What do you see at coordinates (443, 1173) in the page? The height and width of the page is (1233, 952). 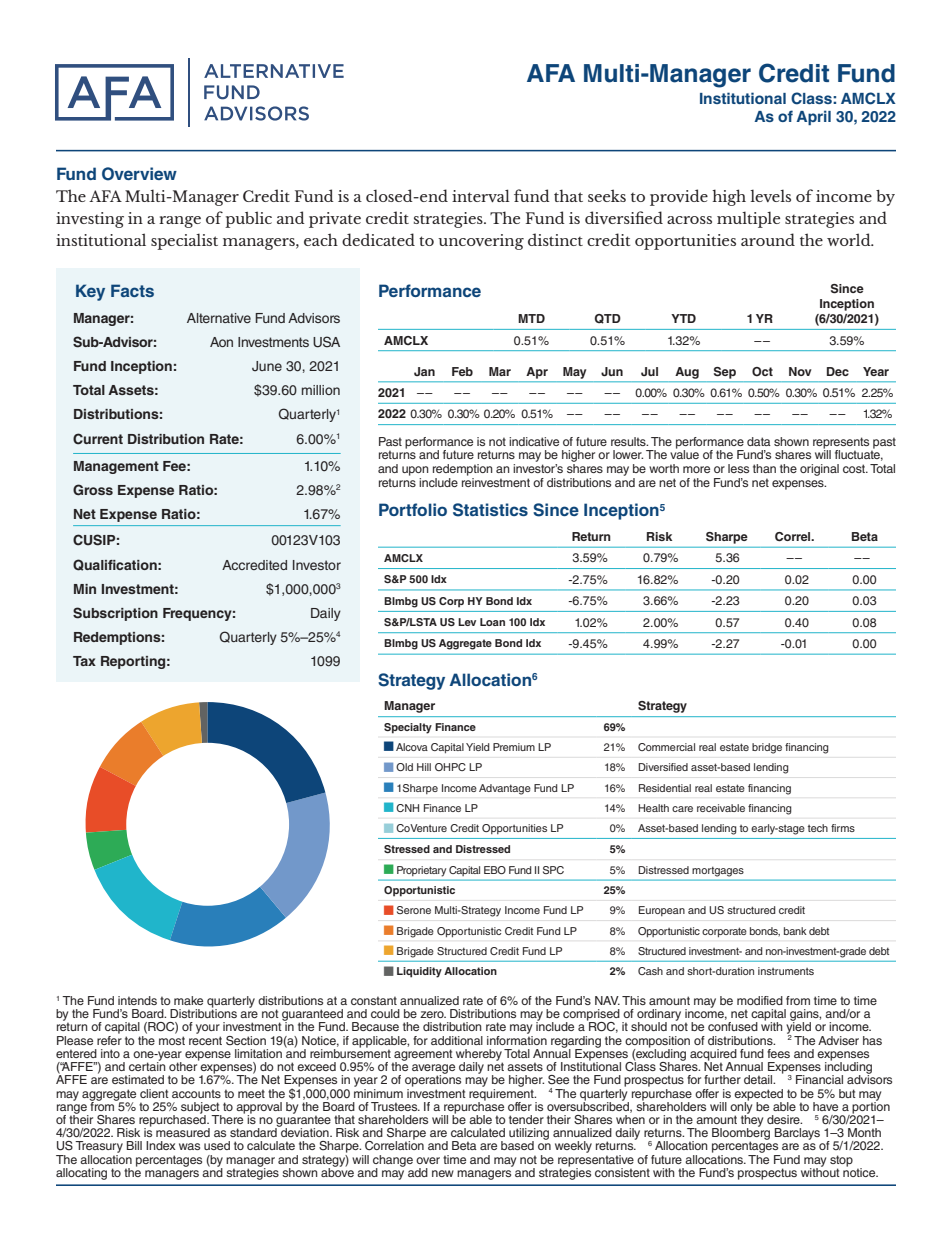 I see `new` at bounding box center [443, 1173].
